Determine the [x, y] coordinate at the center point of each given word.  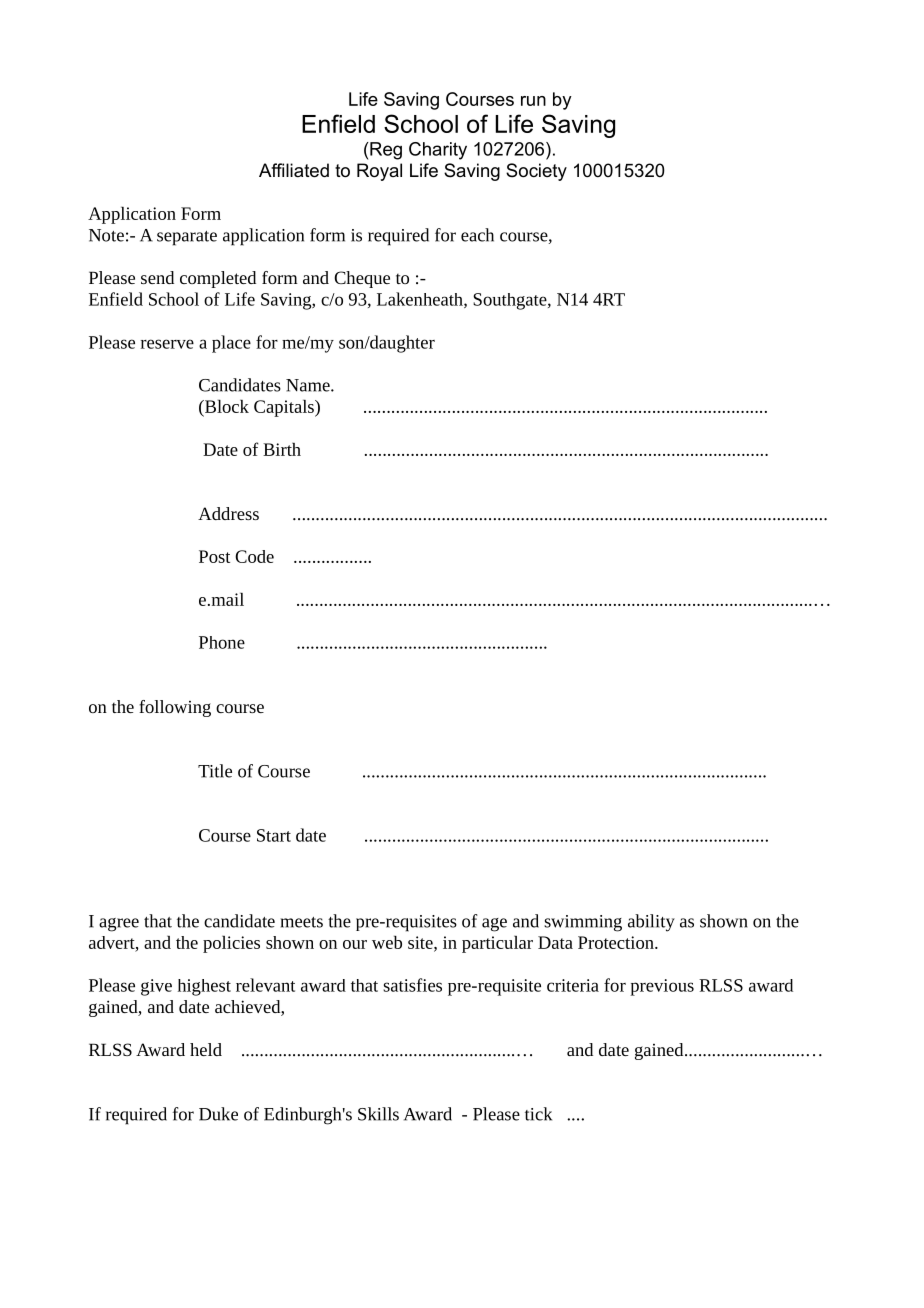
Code [254, 556]
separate [187, 238]
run [533, 101]
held [206, 1049]
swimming [583, 923]
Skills [378, 1114]
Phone [222, 642]
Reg [385, 151]
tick [538, 1114]
